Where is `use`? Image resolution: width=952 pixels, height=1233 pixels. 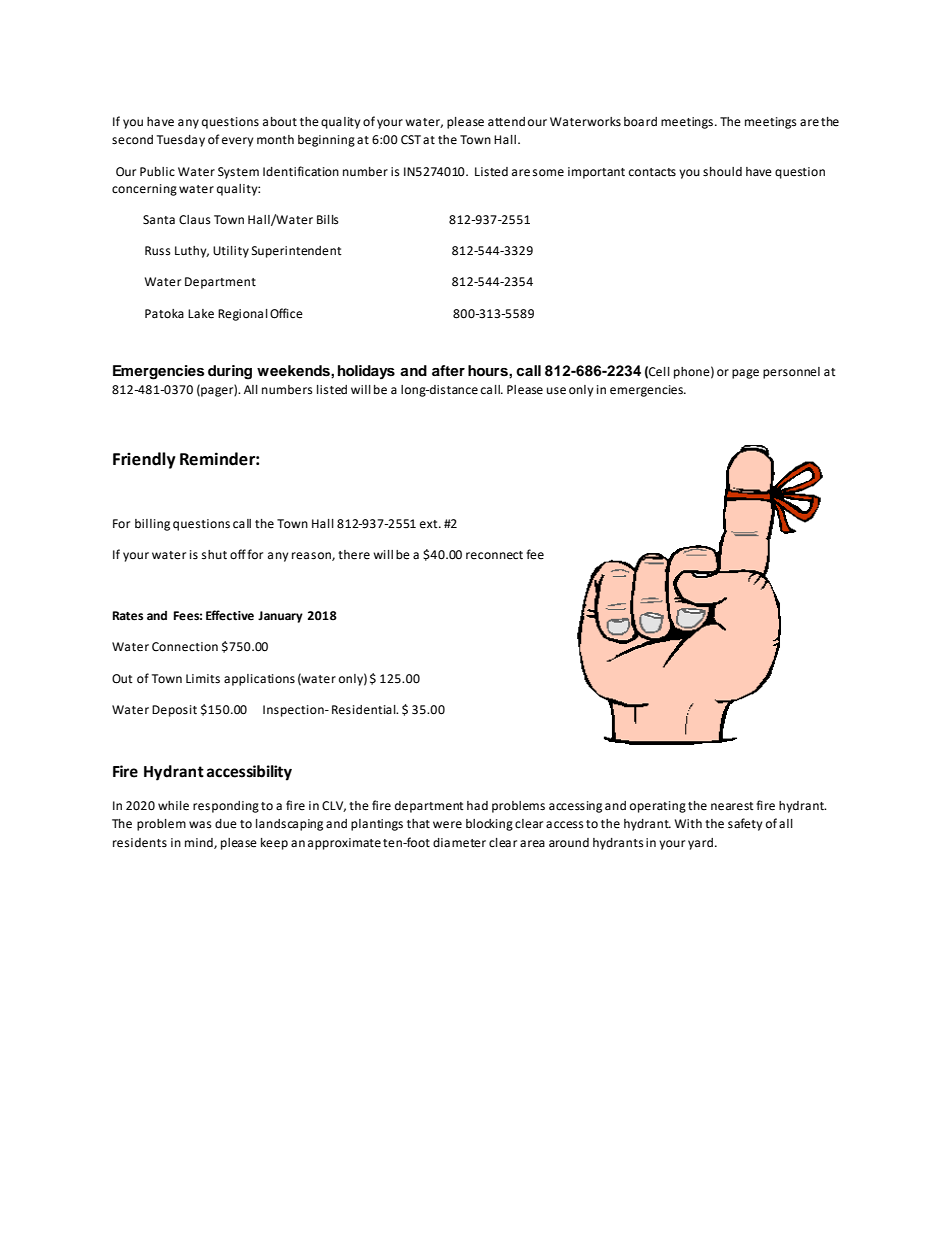 use is located at coordinates (556, 391).
